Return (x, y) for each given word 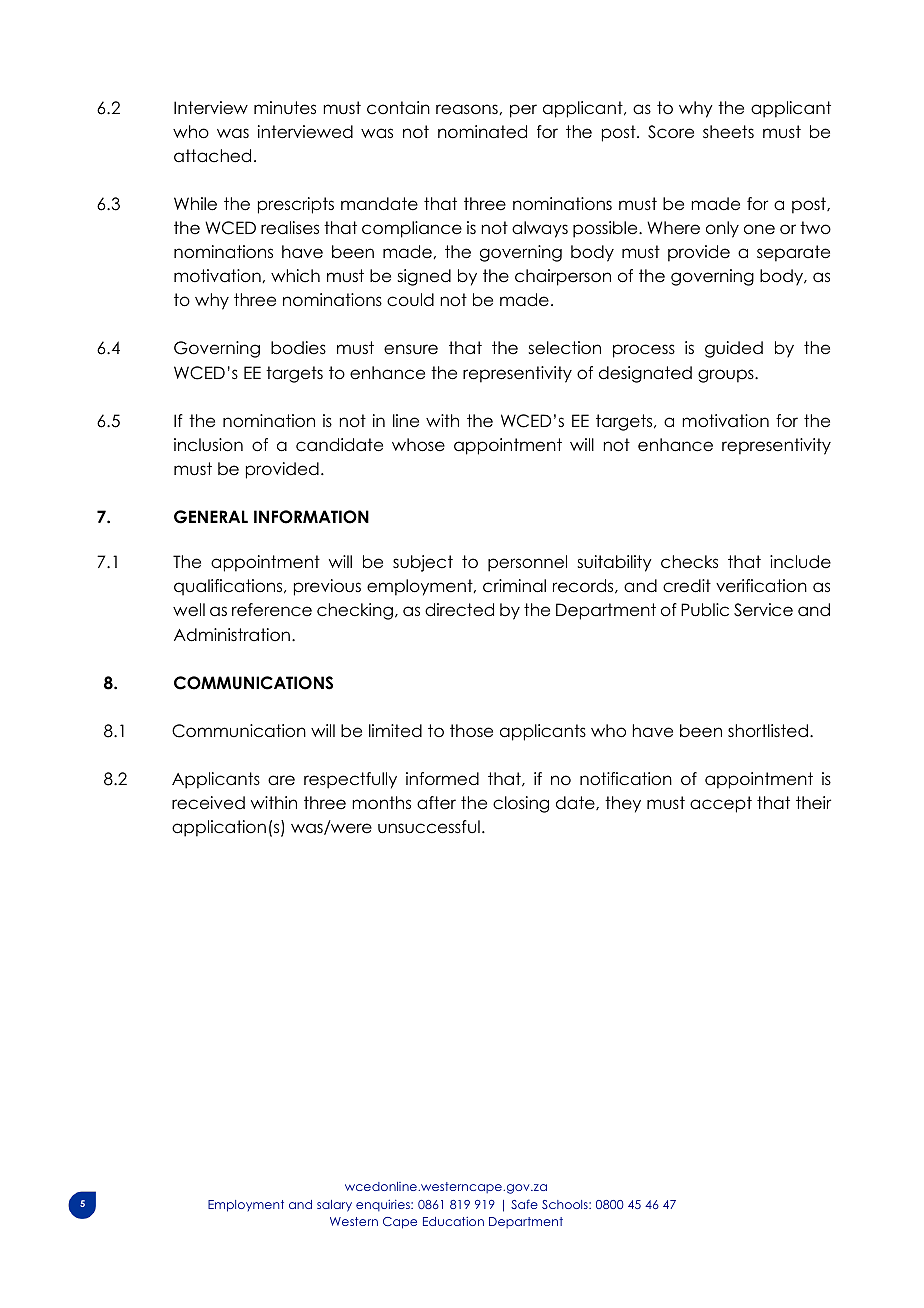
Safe (524, 1204)
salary (334, 1206)
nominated (482, 132)
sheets (728, 132)
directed (459, 610)
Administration (232, 635)
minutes (285, 108)
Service (763, 610)
